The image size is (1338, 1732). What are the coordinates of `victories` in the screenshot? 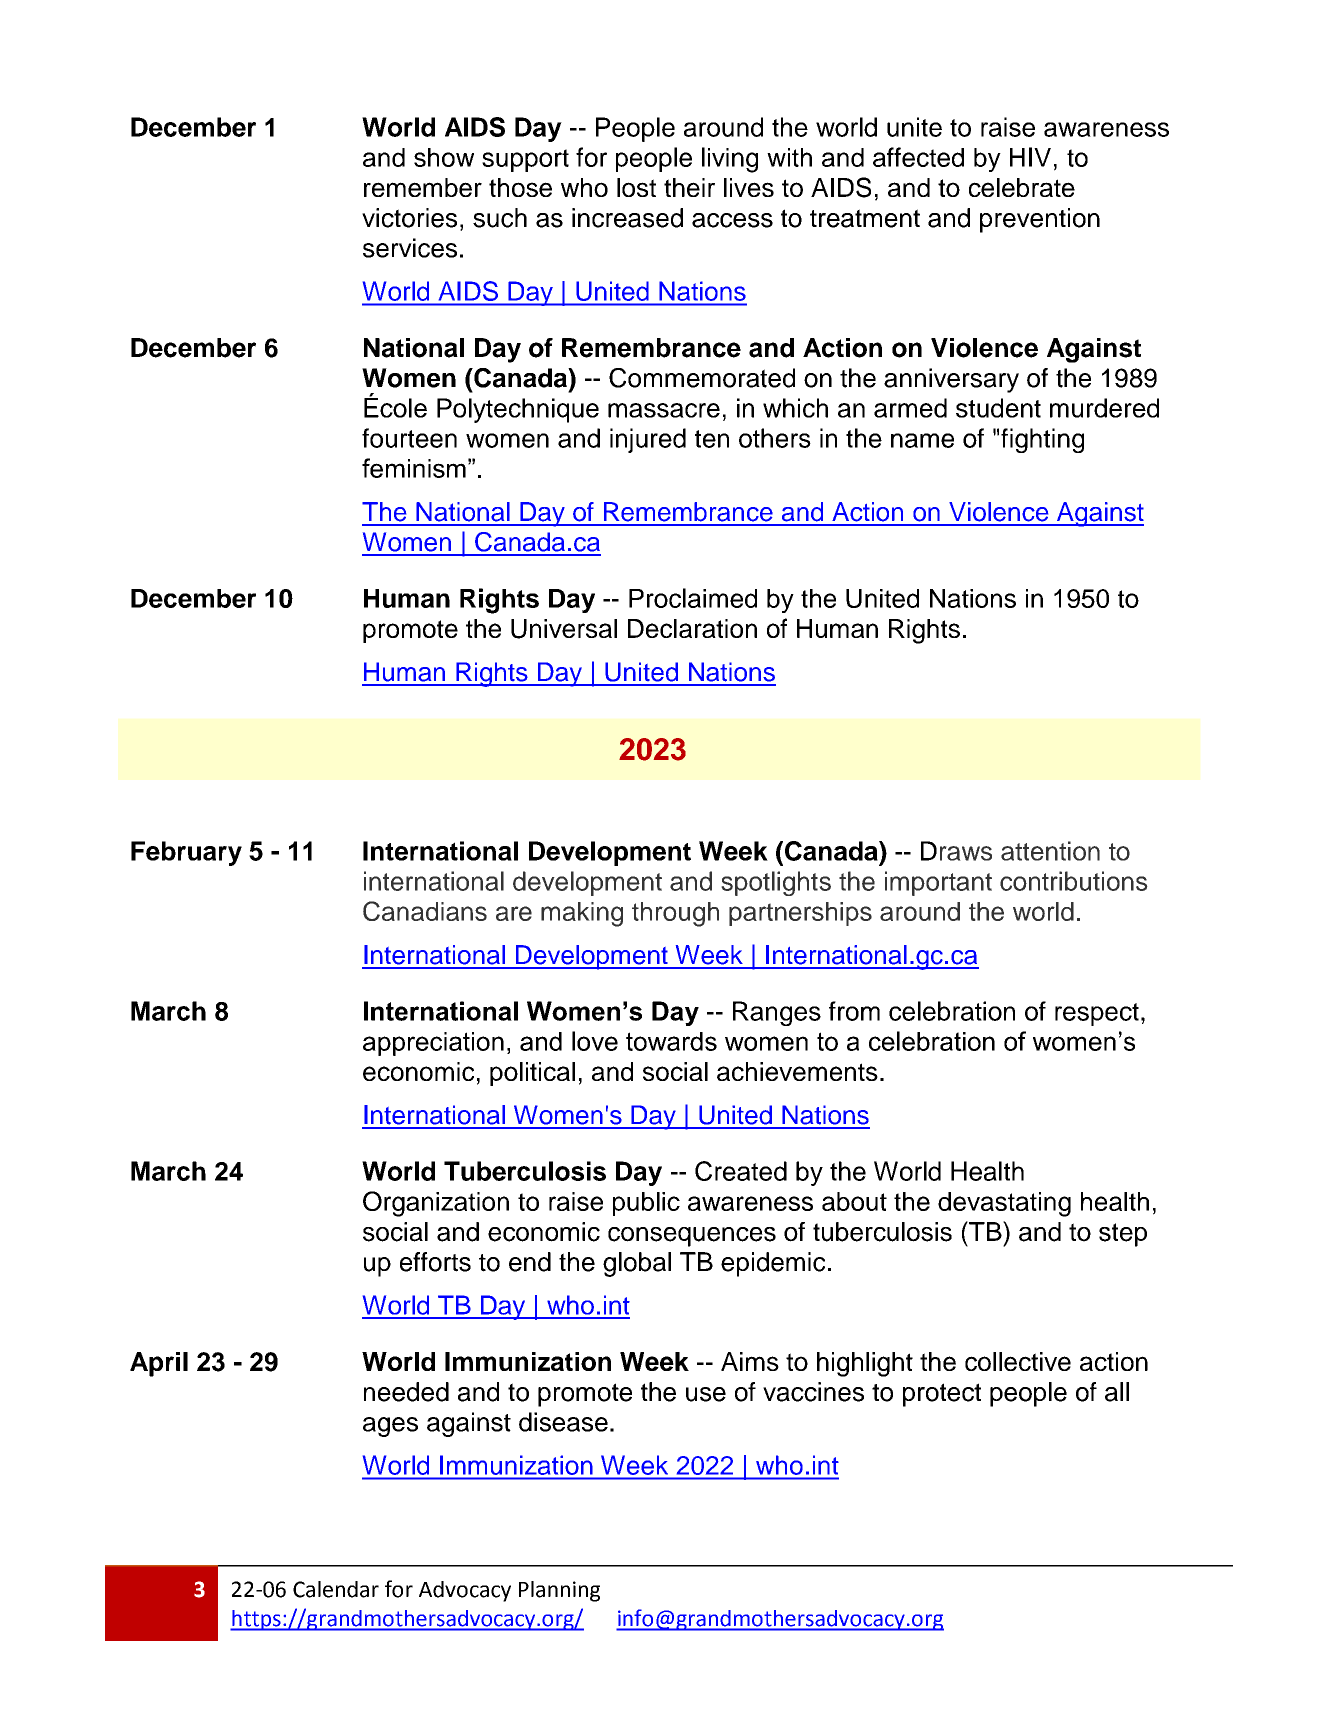 It's located at (409, 218).
